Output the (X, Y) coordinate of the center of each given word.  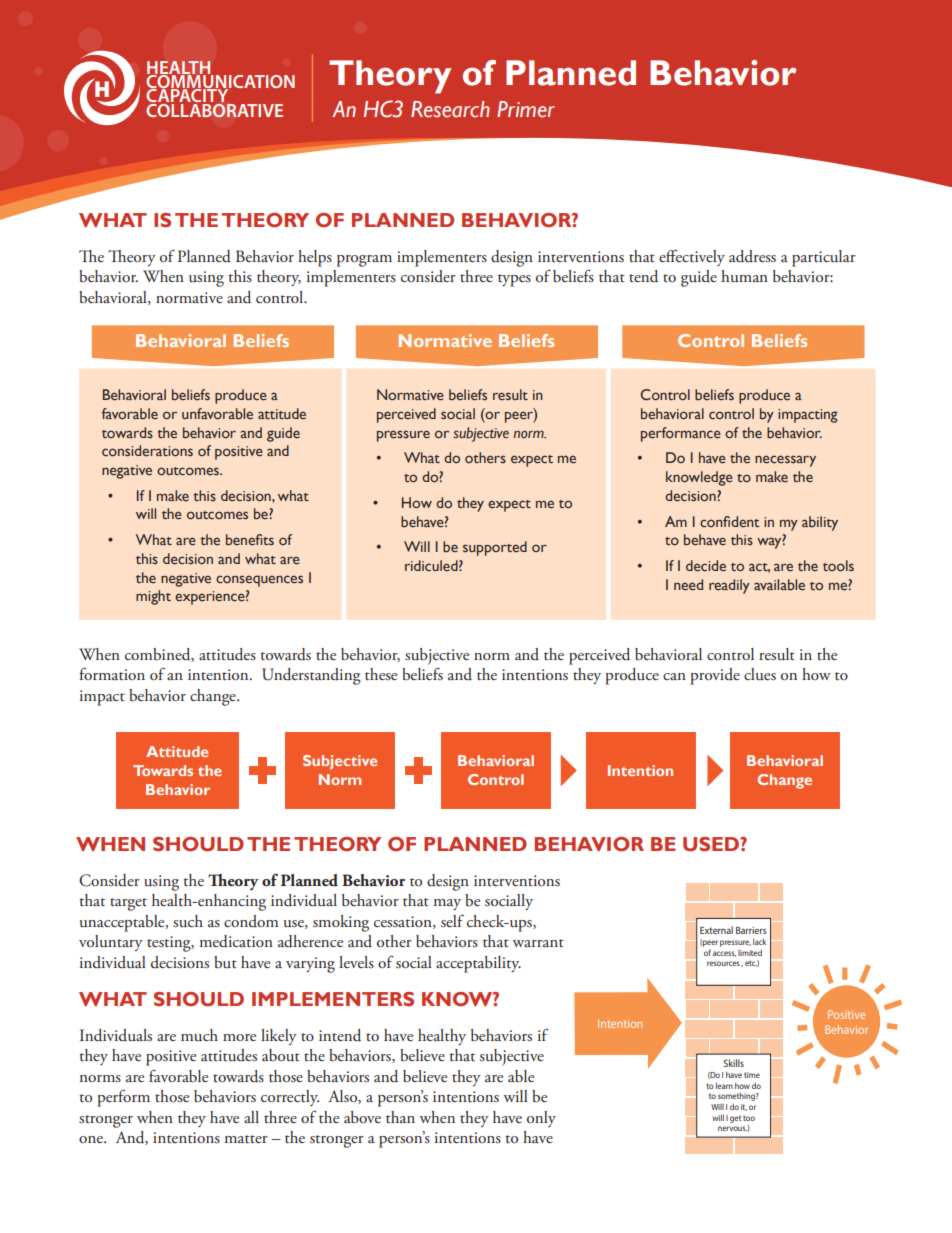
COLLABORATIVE (214, 109)
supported (495, 548)
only (541, 1119)
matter (246, 1139)
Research (450, 109)
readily (729, 586)
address (752, 256)
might (153, 597)
